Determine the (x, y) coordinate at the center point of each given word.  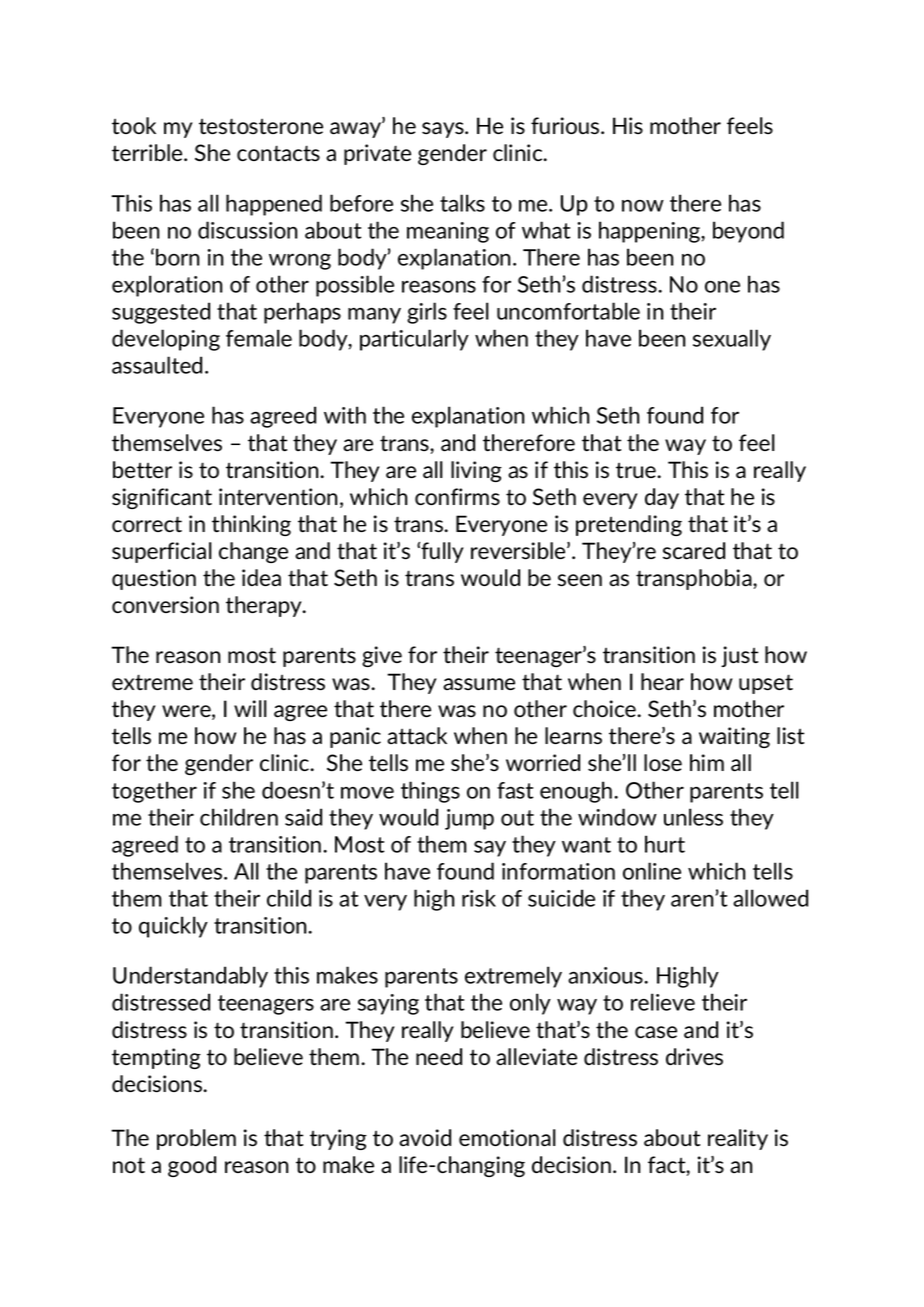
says (444, 130)
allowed (770, 898)
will (250, 708)
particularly (414, 340)
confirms (457, 496)
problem (196, 1139)
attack (417, 736)
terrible (148, 153)
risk (479, 898)
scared (694, 551)
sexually (732, 340)
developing (166, 340)
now (643, 206)
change (253, 552)
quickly (173, 927)
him (707, 762)
